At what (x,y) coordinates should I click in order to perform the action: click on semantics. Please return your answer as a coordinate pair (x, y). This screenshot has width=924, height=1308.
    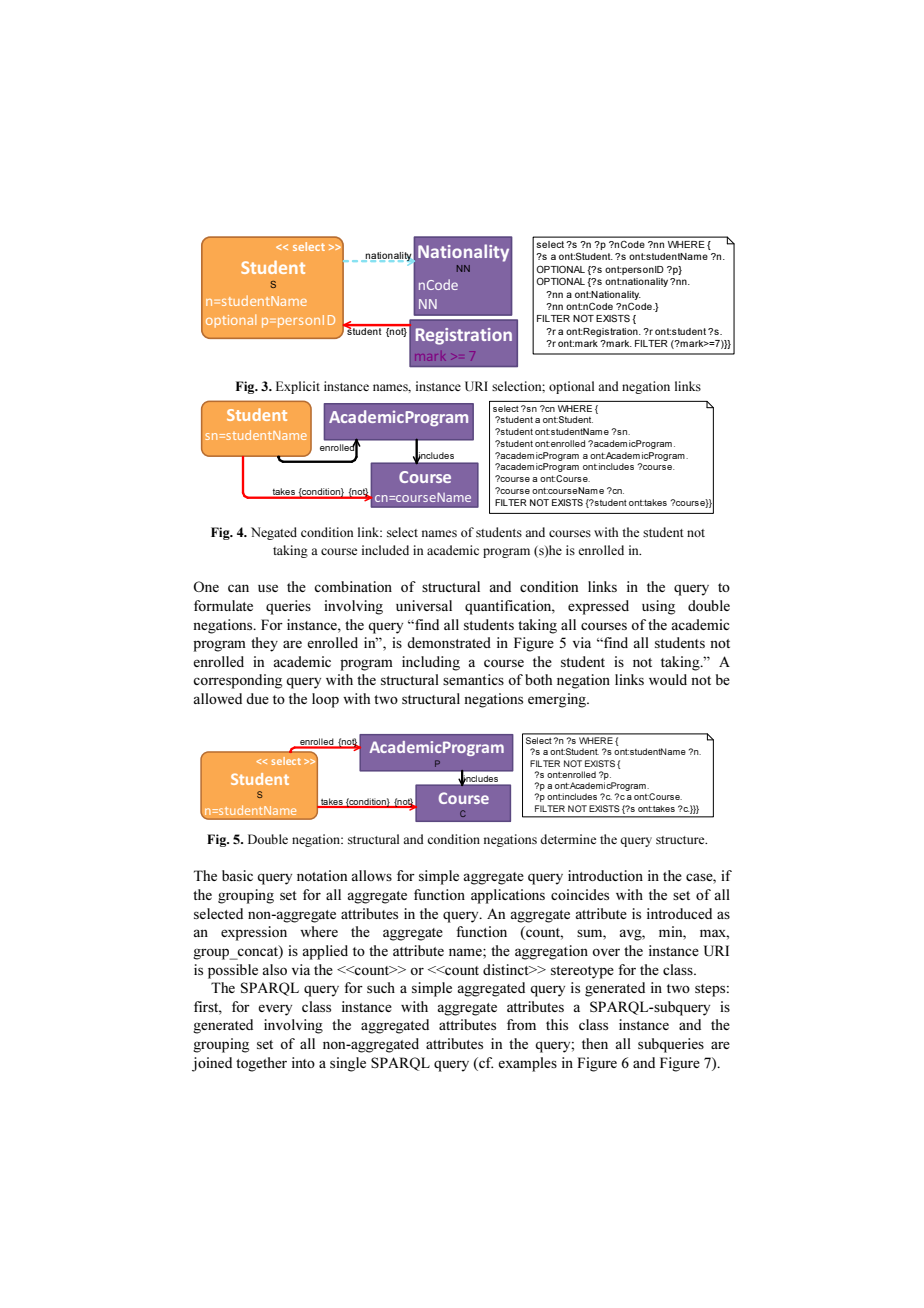
    Looking at the image, I should click on (473, 679).
